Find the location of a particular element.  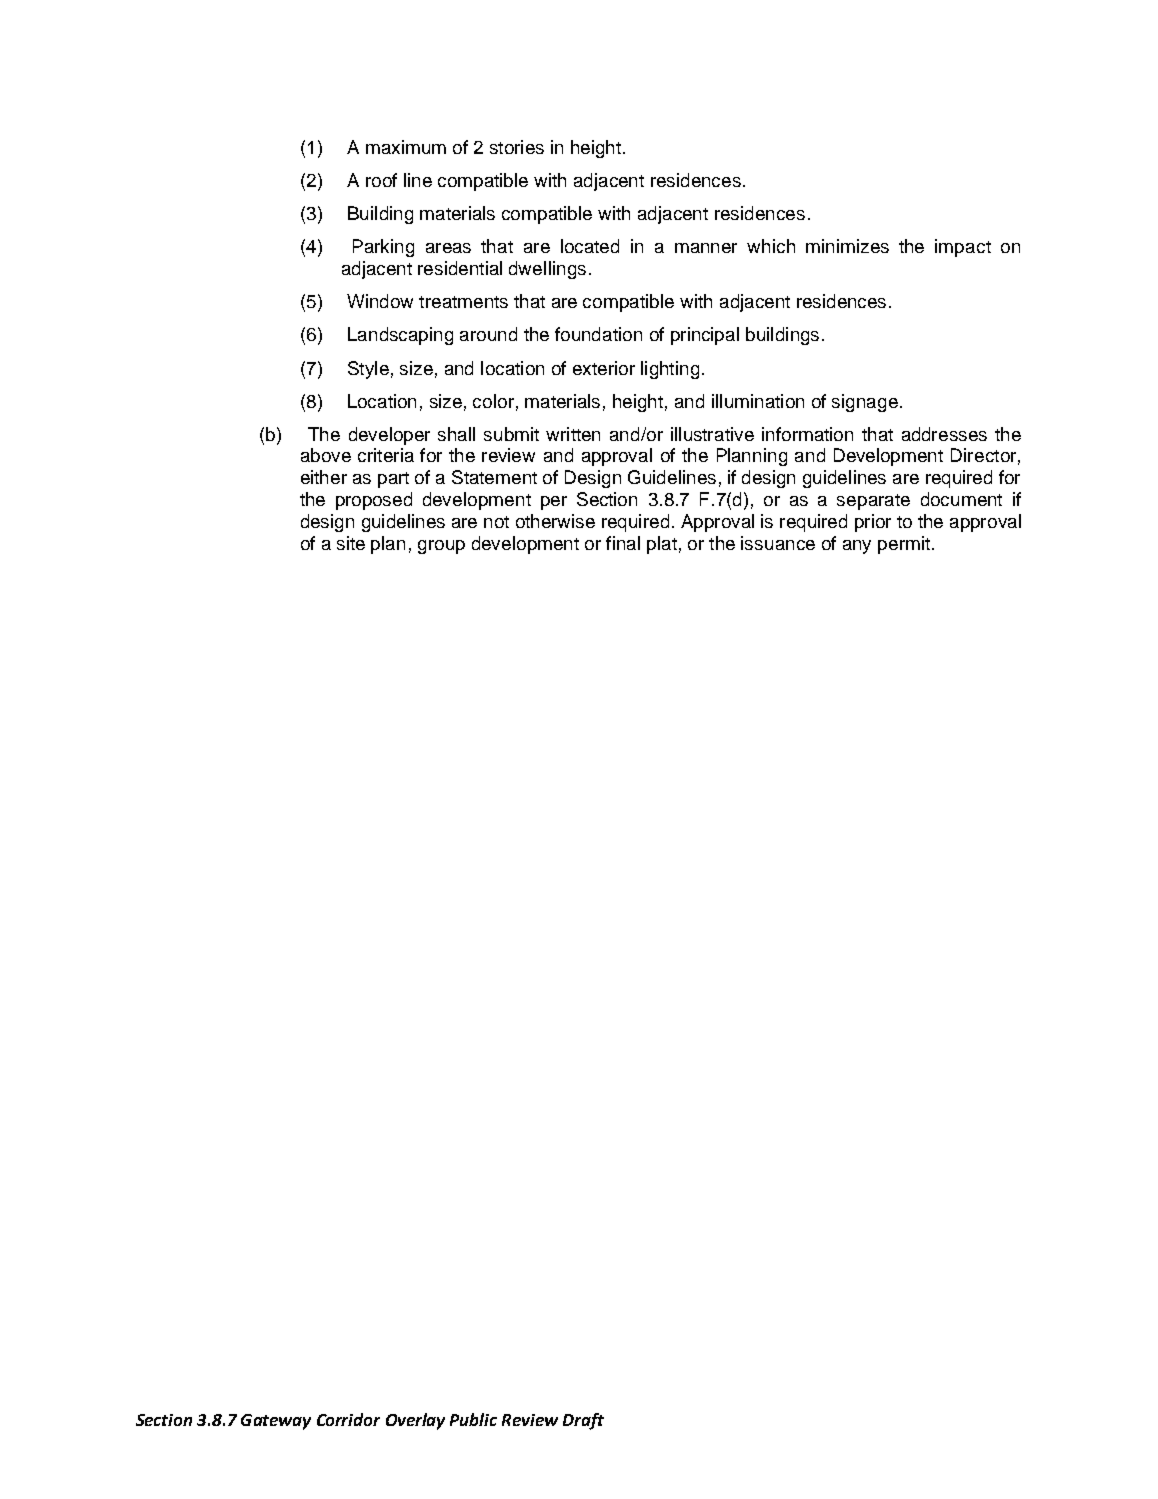

permit is located at coordinates (904, 545).
